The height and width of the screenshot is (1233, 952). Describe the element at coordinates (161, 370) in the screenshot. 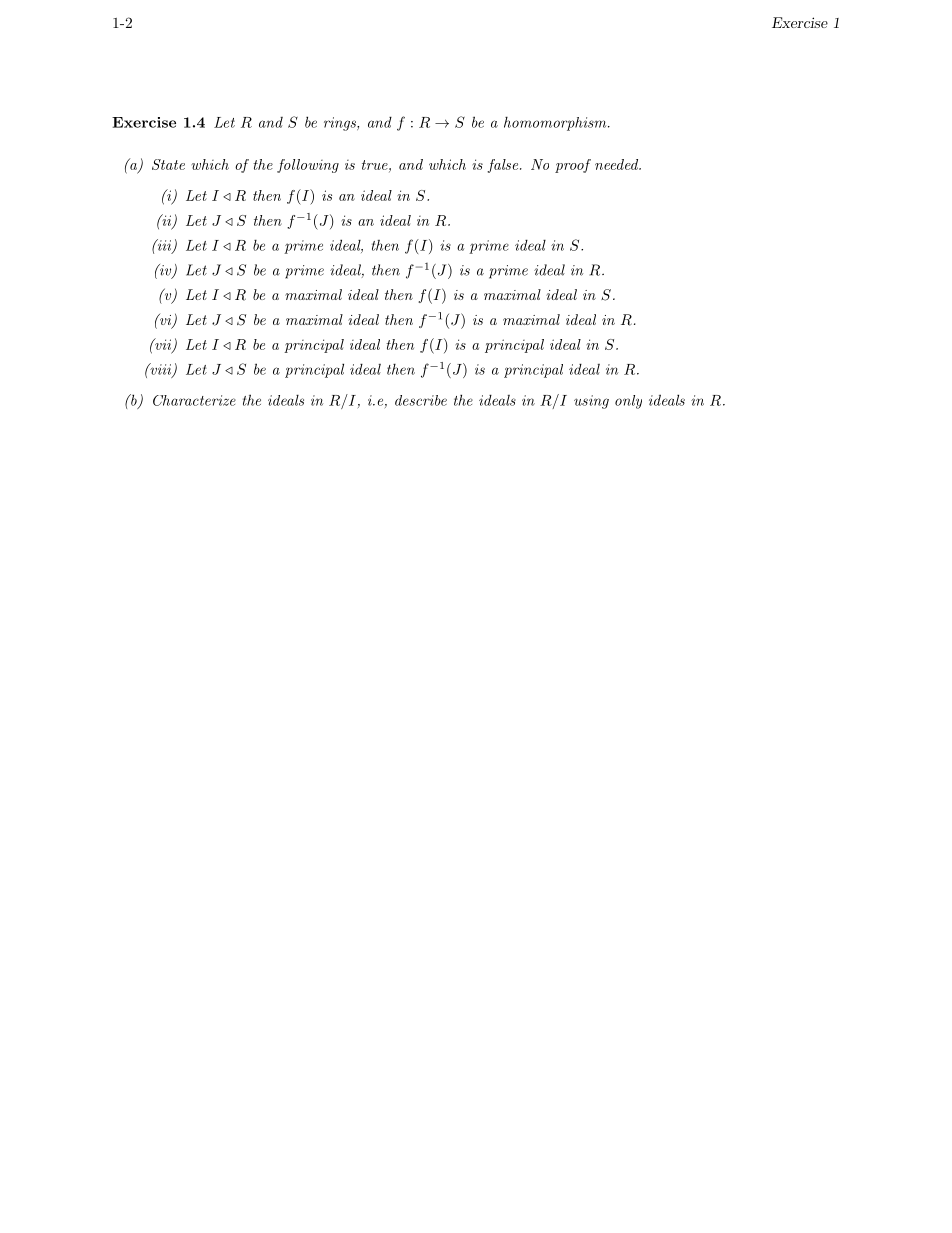

I see `viii` at that location.
